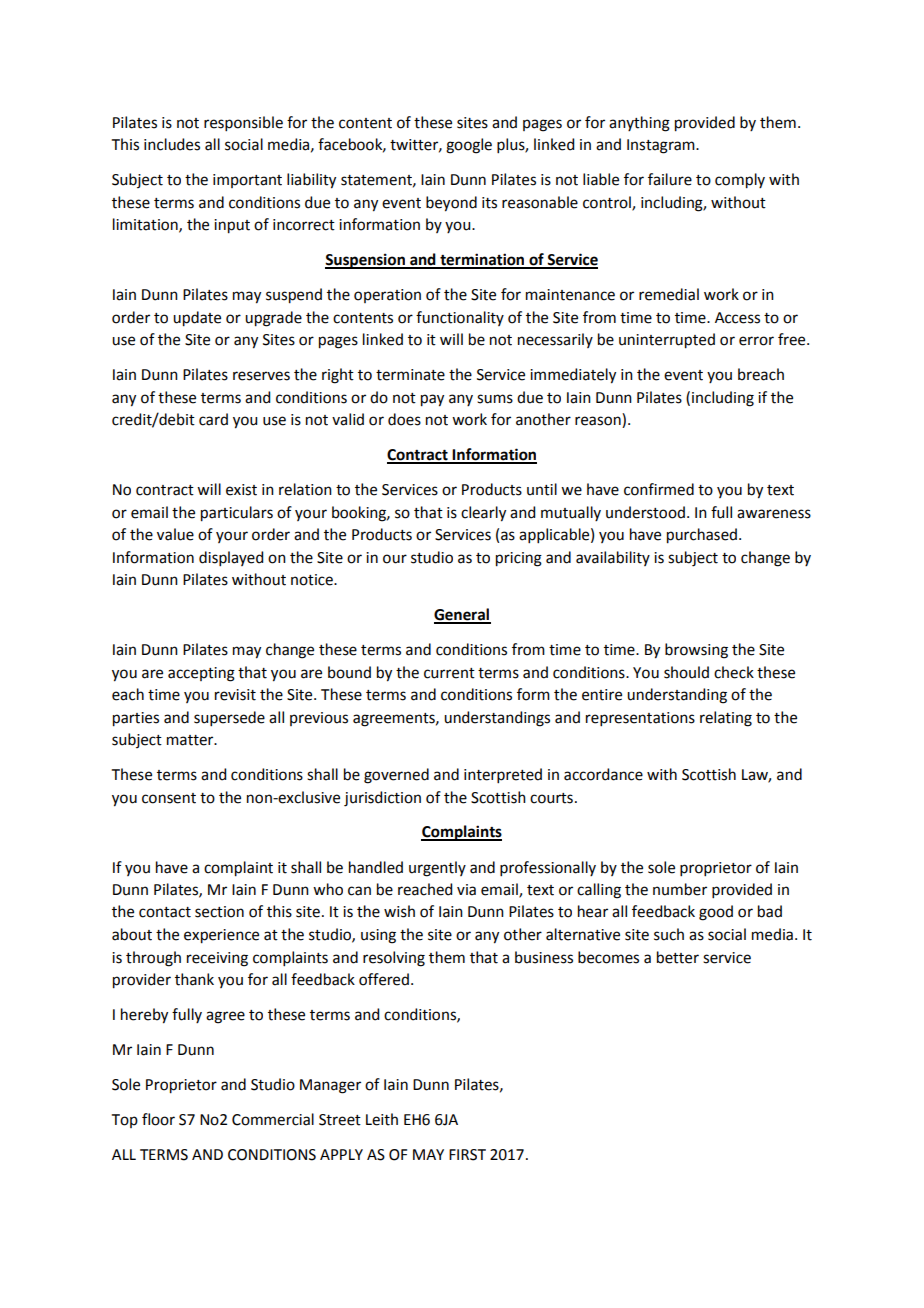  What do you see at coordinates (169, 798) in the document?
I see `consent` at bounding box center [169, 798].
